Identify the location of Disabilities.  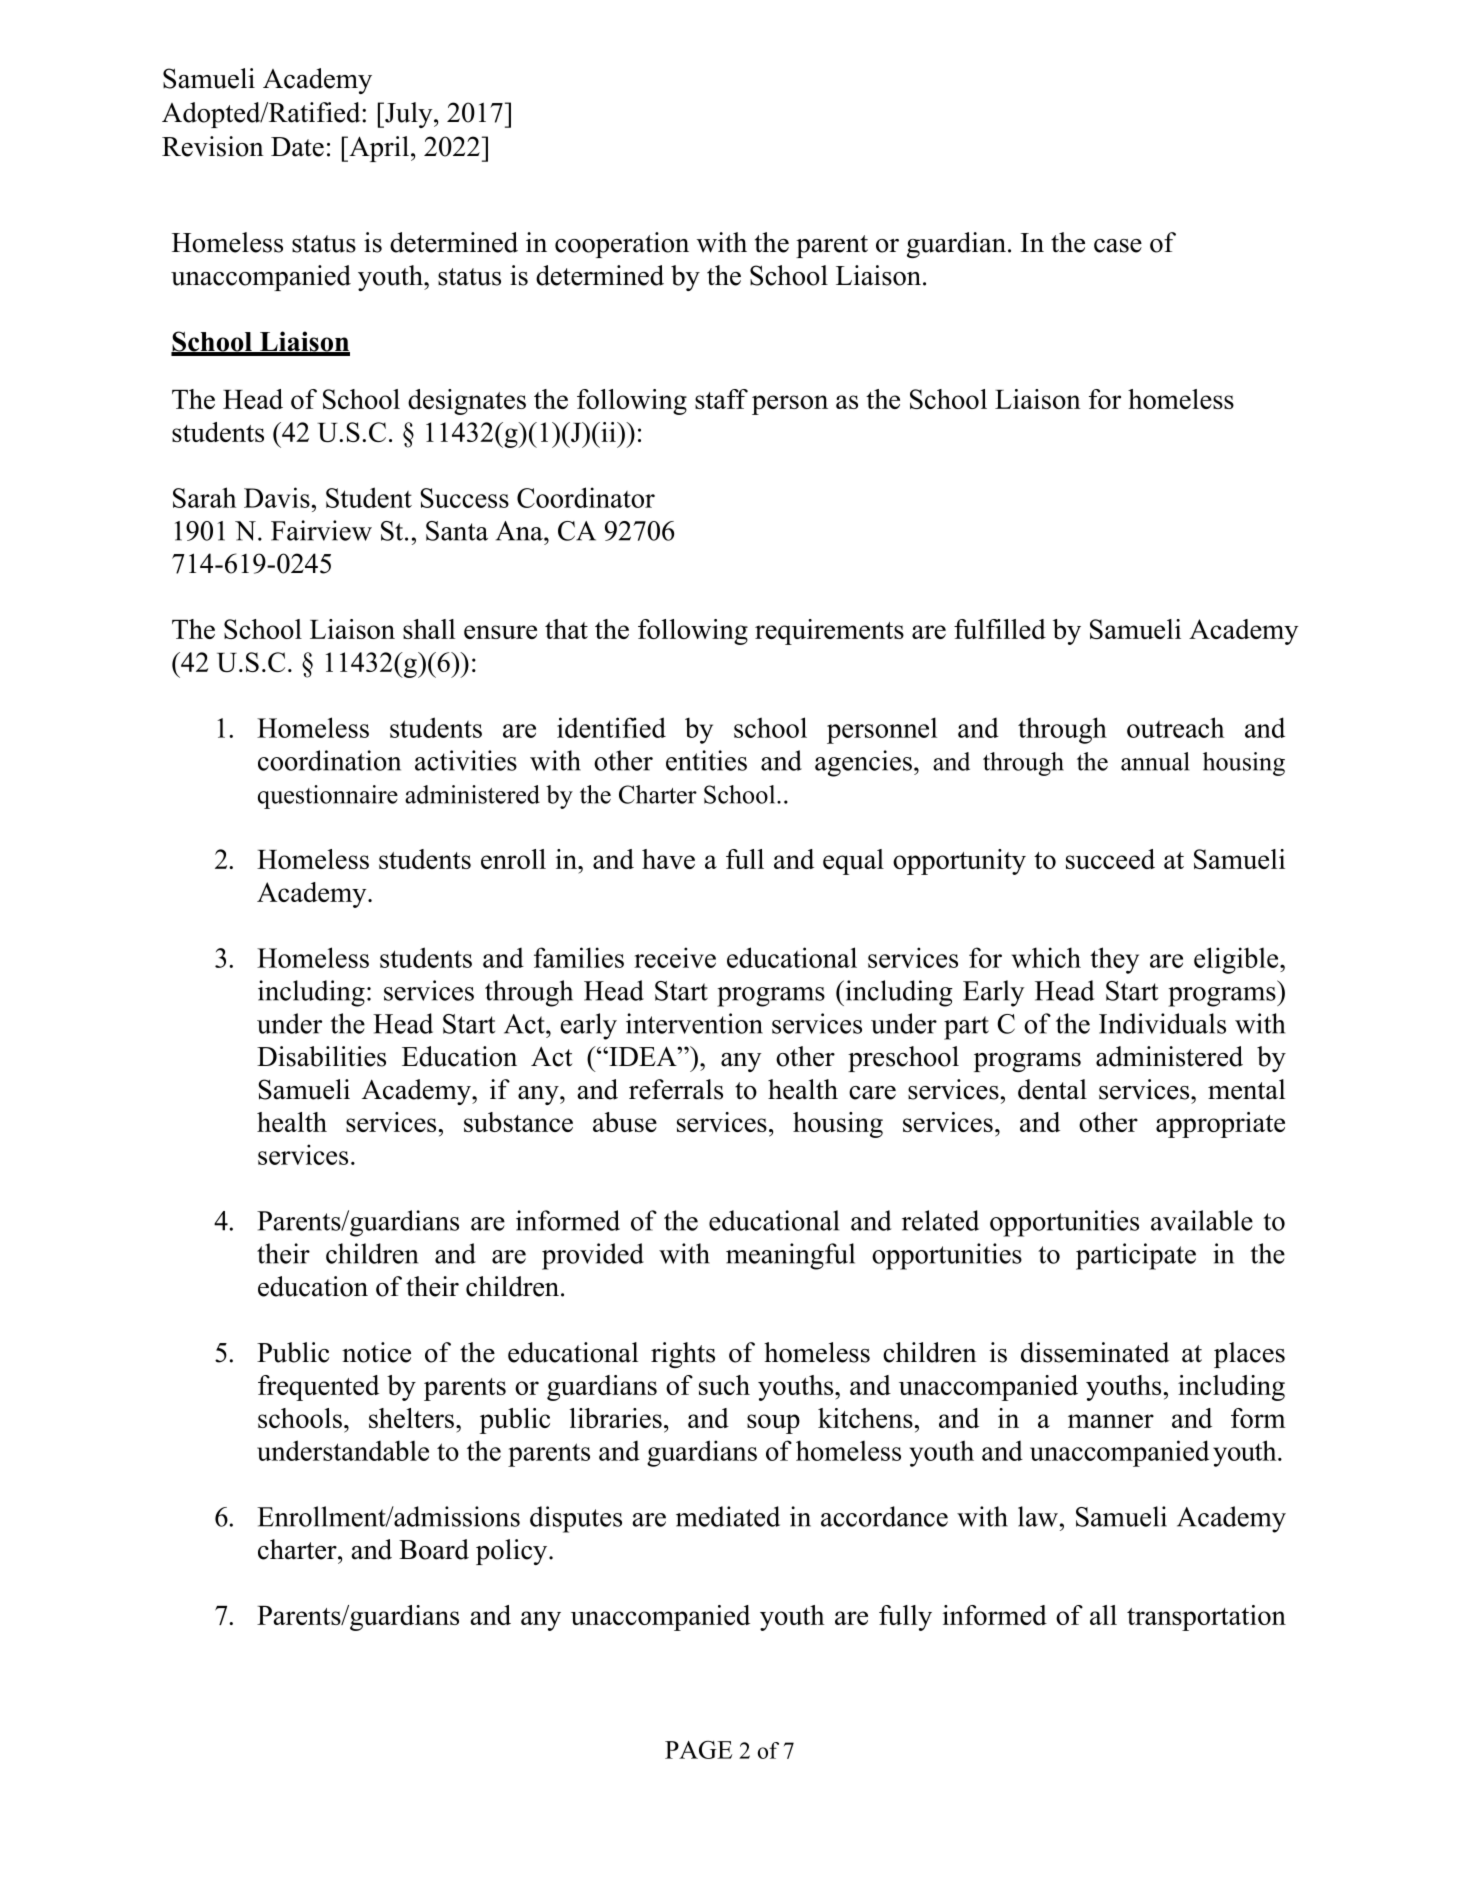
(321, 1056).
